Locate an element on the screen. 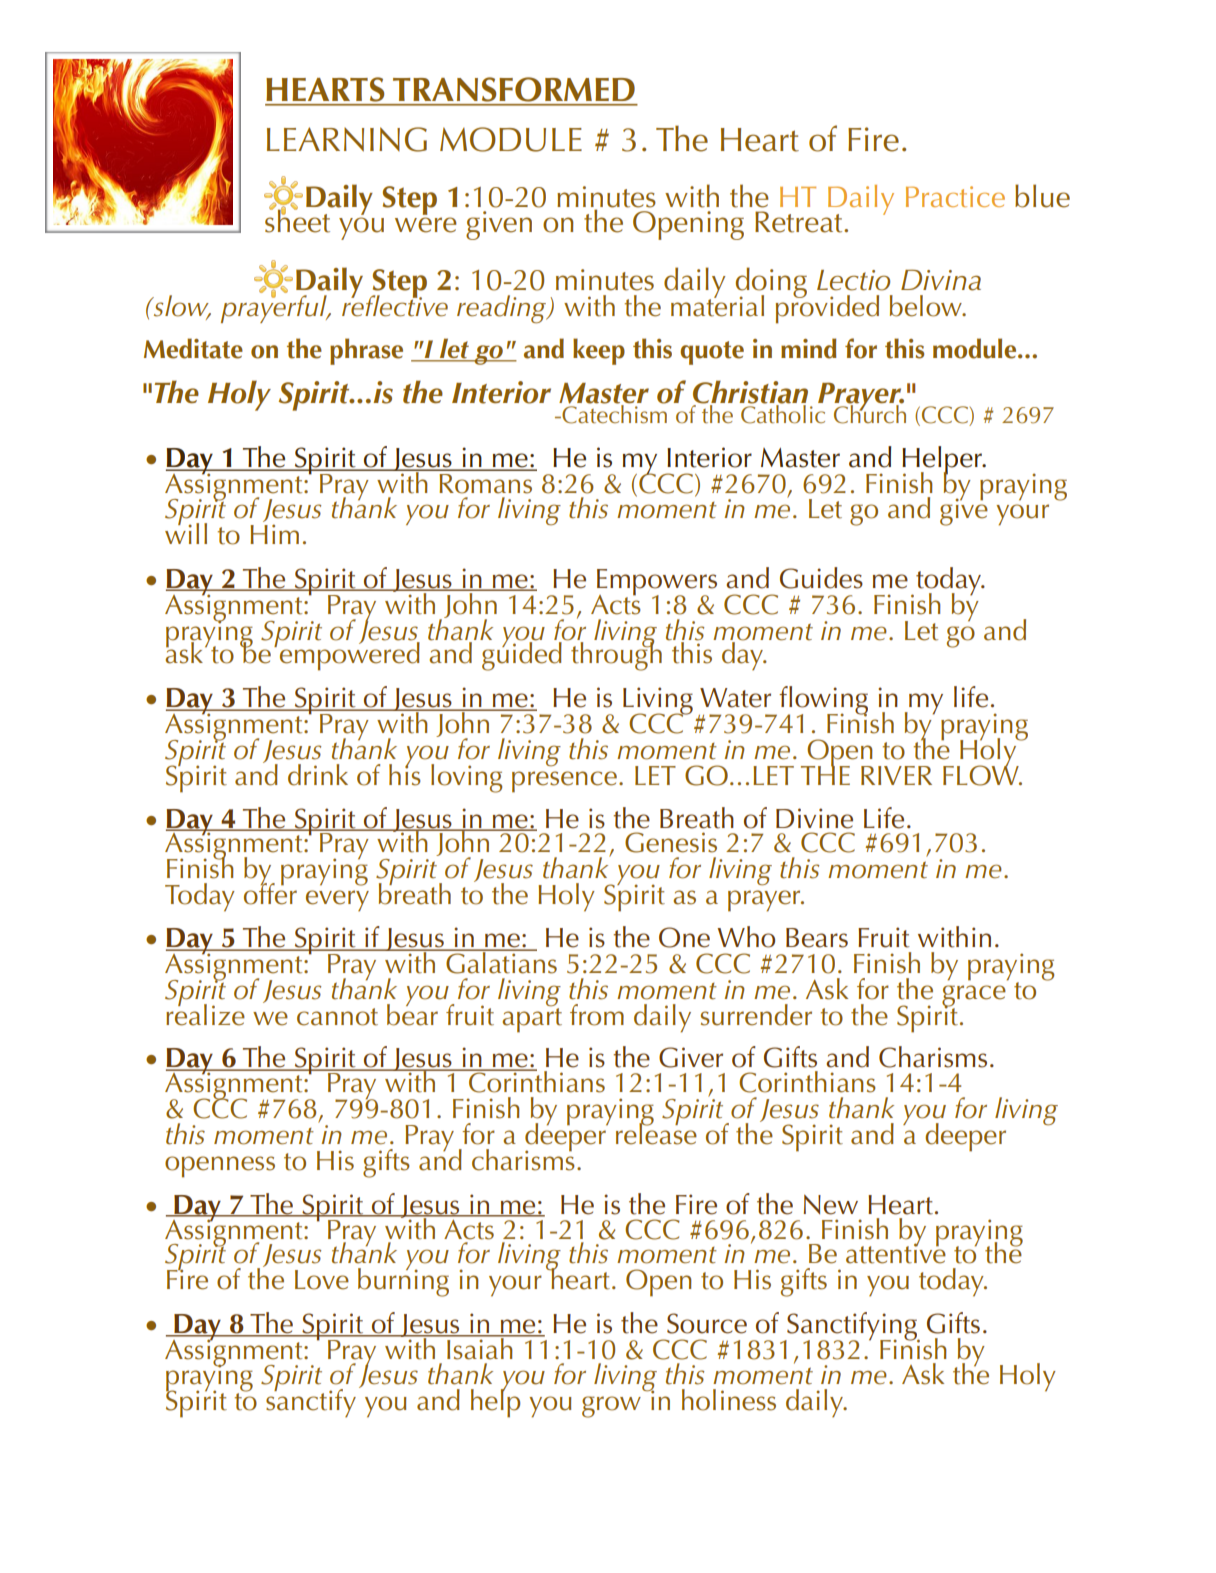  sheet is located at coordinates (297, 220).
